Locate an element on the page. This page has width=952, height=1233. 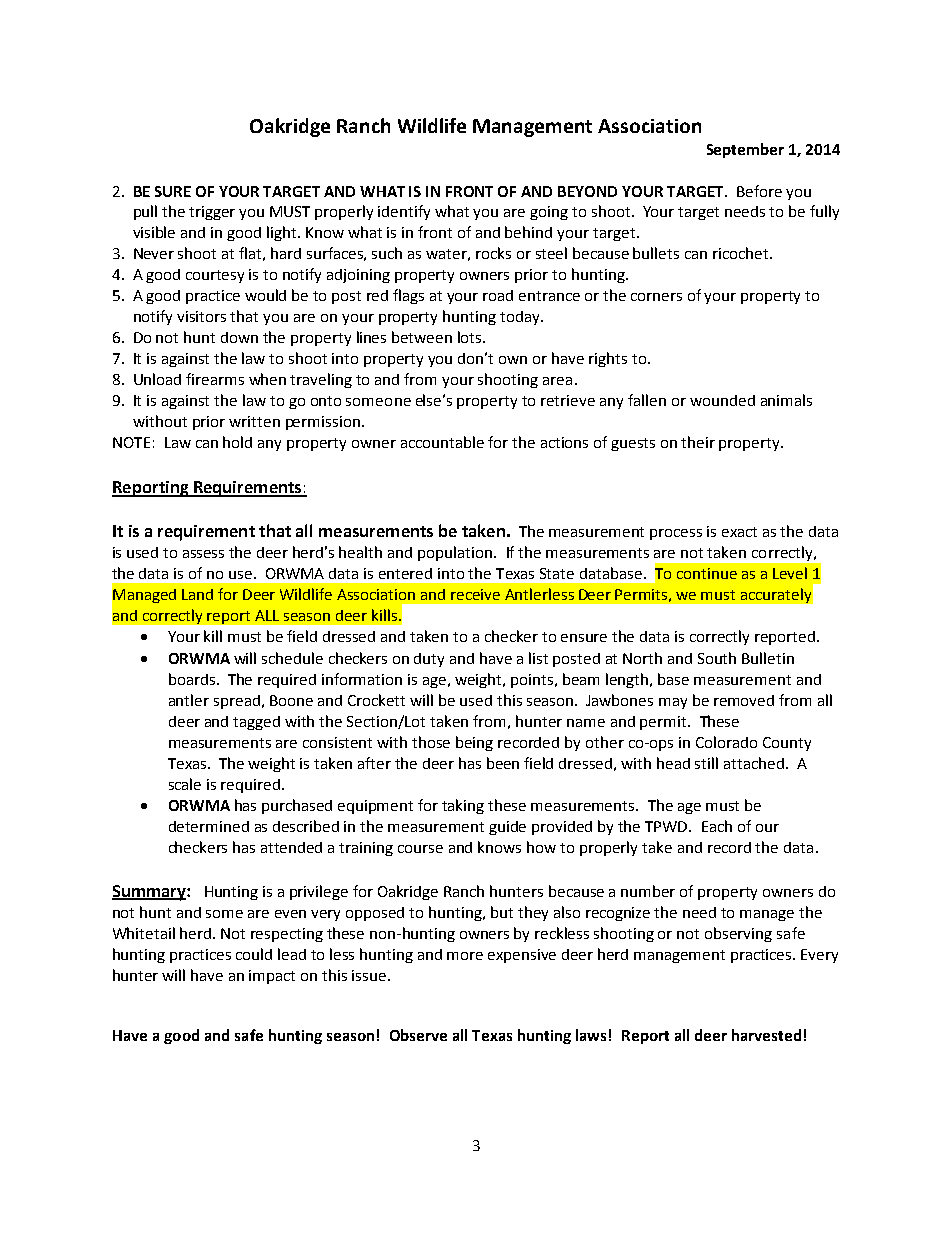
accountable is located at coordinates (442, 442).
